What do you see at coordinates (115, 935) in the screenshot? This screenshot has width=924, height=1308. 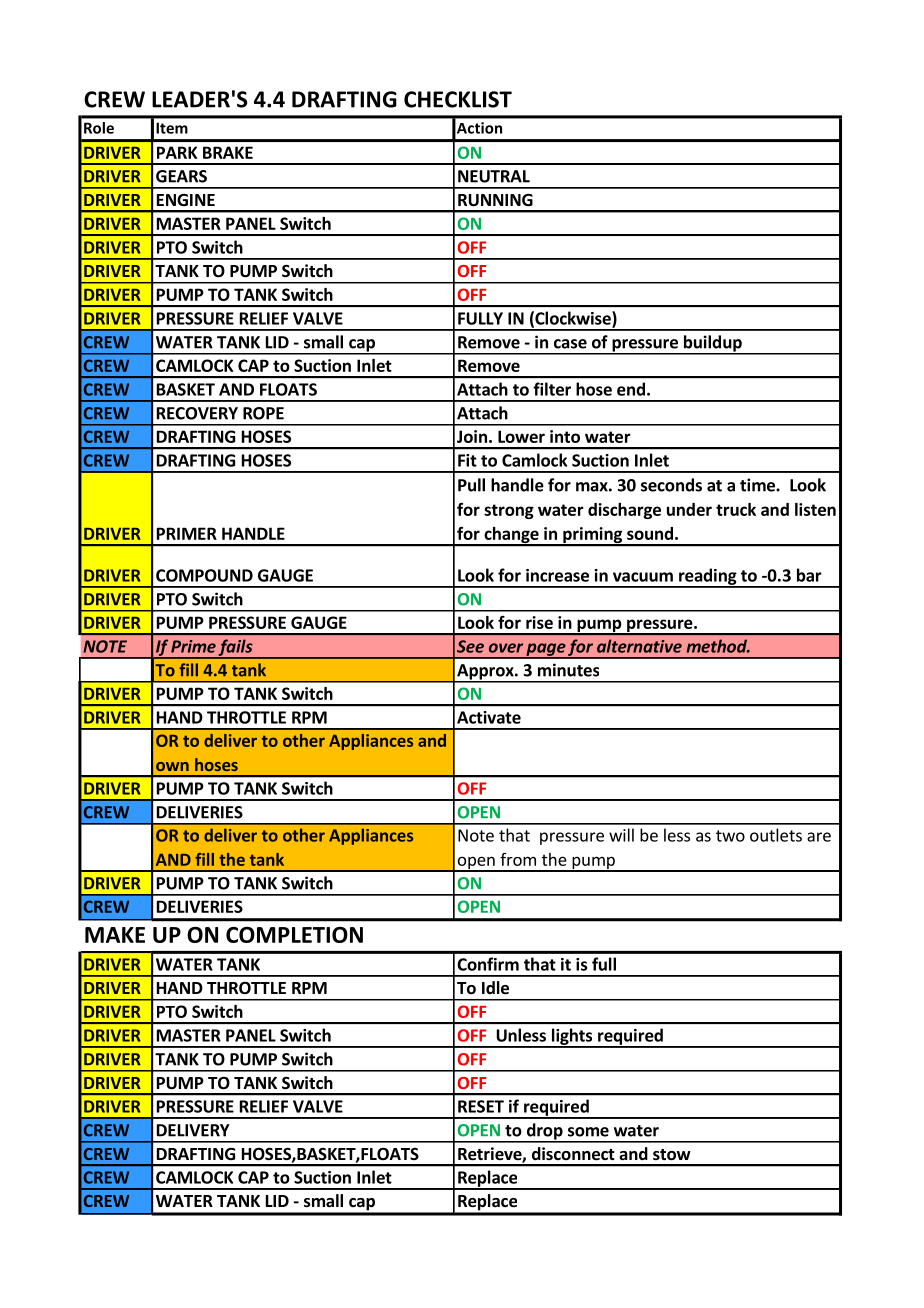 I see `MAKE` at bounding box center [115, 935].
